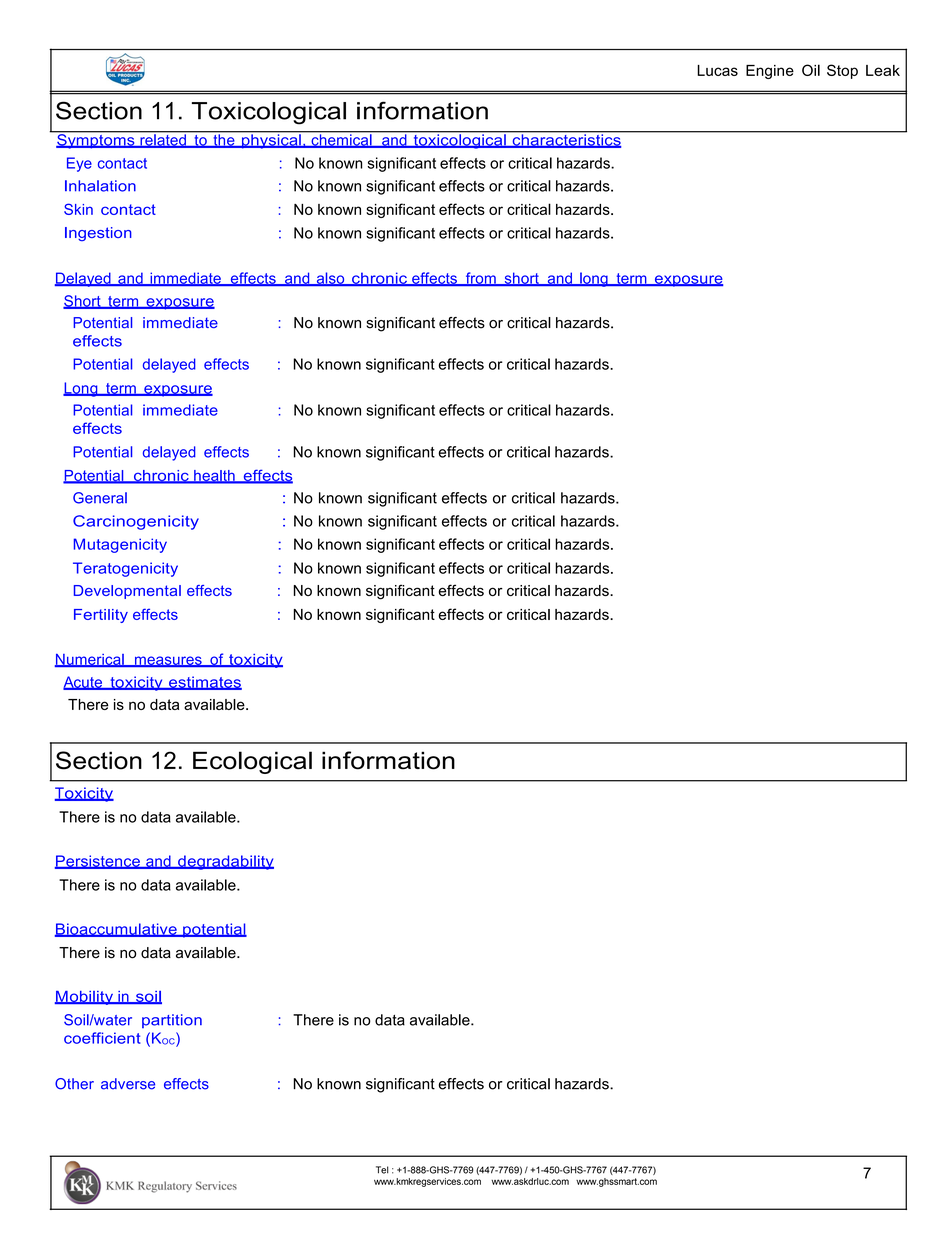 The width and height of the document is (952, 1233). Describe the element at coordinates (127, 592) in the document. I see `Developmental` at that location.
